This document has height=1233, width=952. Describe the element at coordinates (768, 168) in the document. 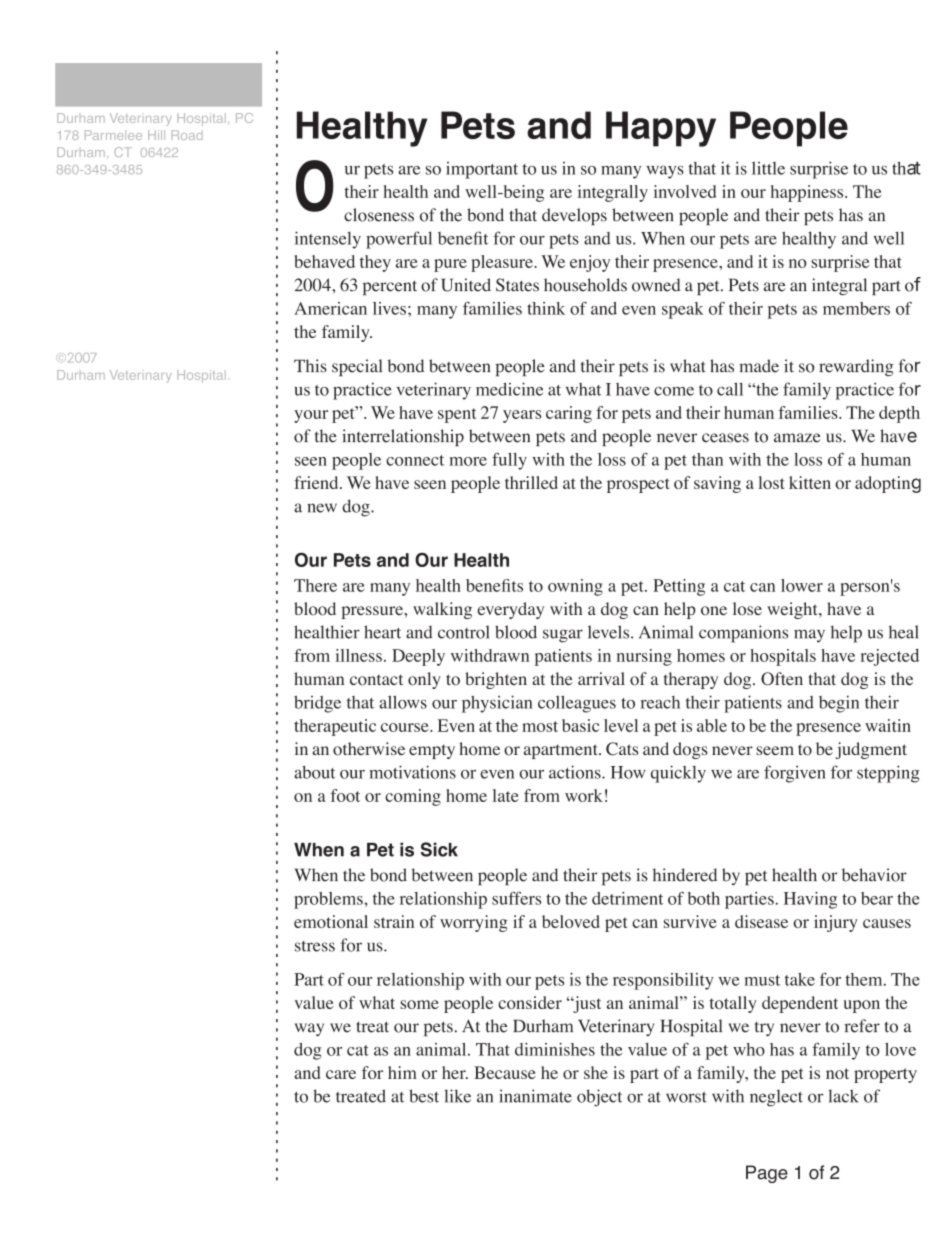

I see `little` at that location.
